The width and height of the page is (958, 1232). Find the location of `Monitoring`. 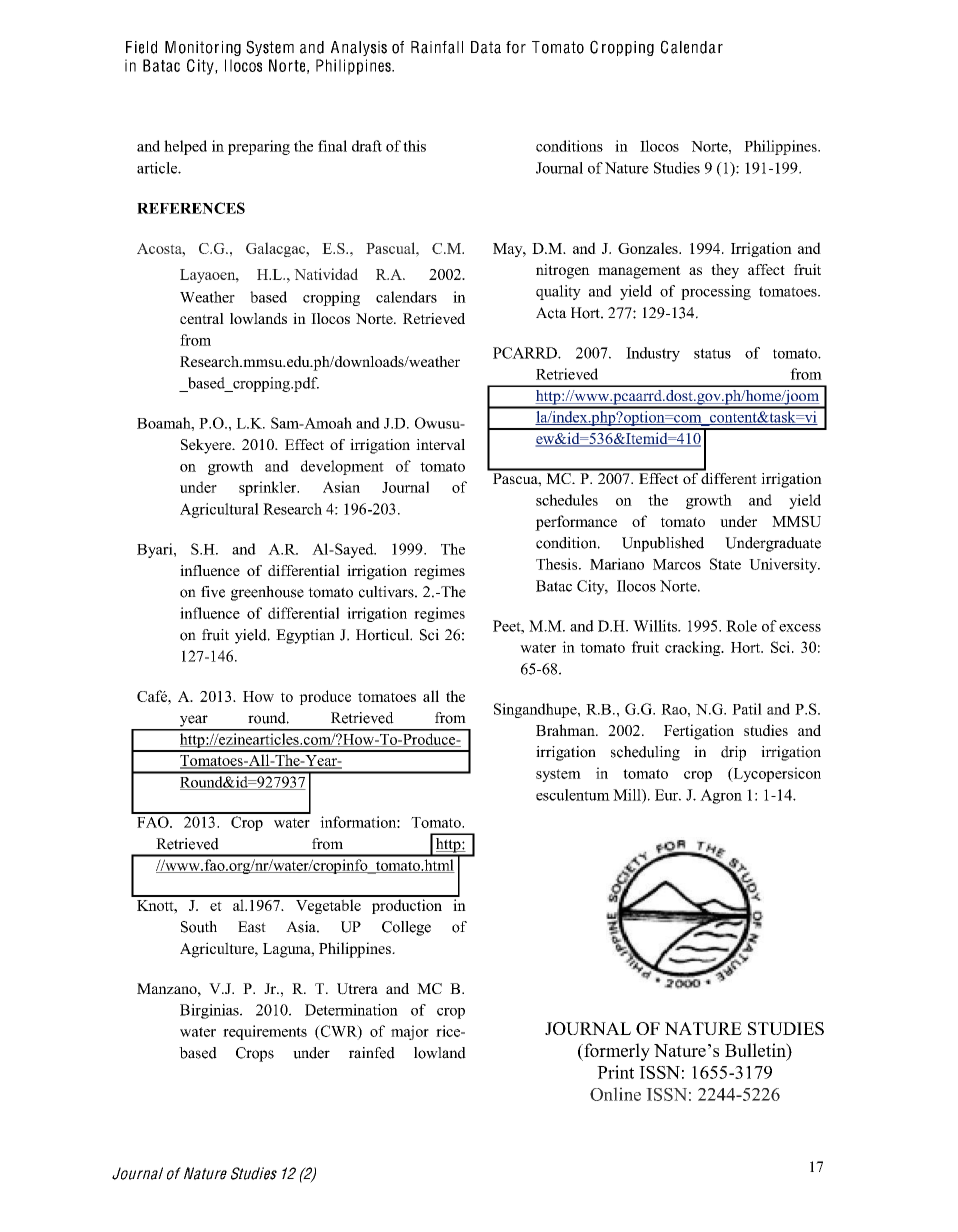

Monitoring is located at coordinates (203, 48).
